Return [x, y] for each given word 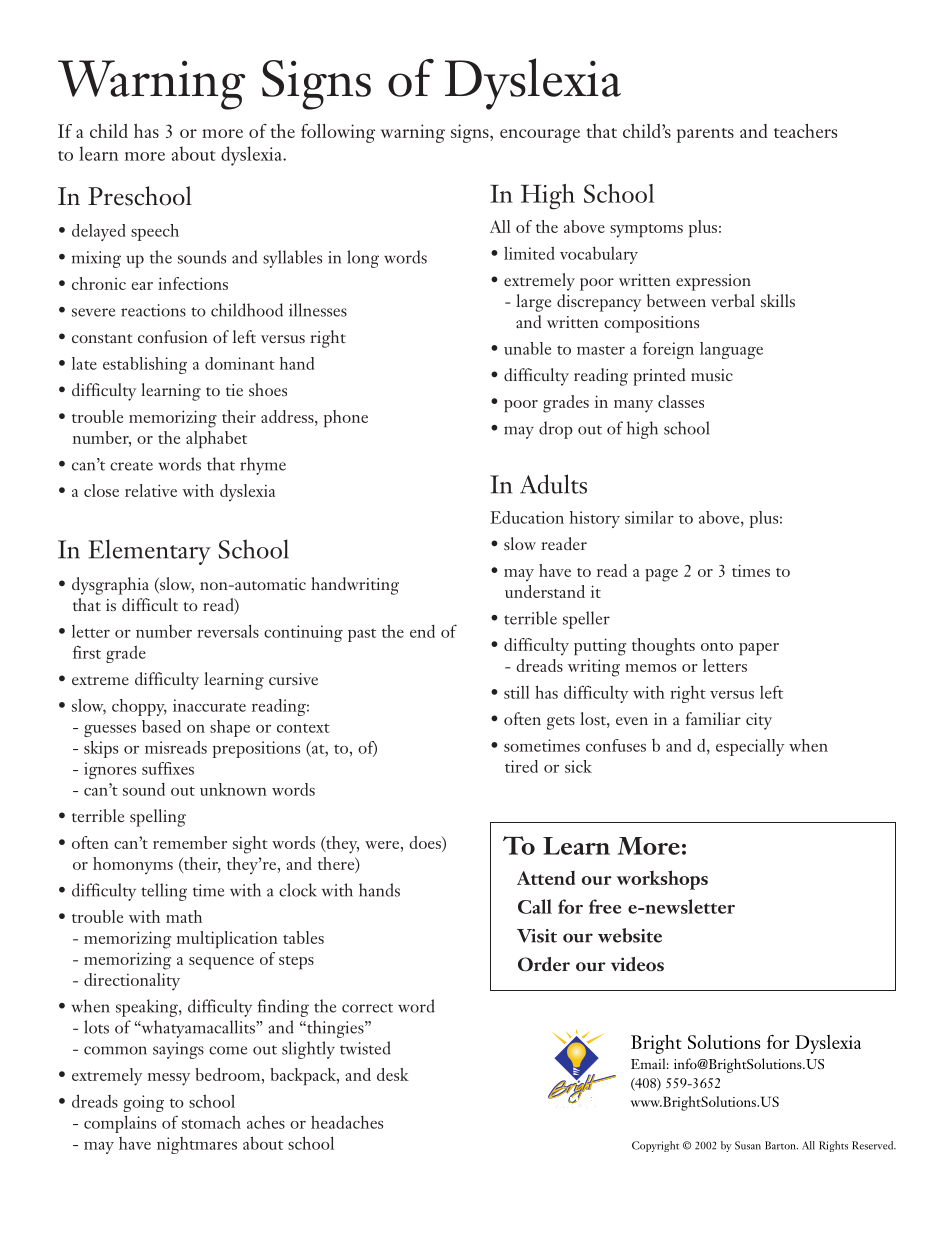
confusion [173, 336]
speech [155, 232]
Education [527, 517]
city [759, 721]
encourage [540, 136]
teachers [805, 131]
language [731, 350]
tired [521, 766]
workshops [662, 880]
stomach [211, 1122]
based [161, 726]
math [184, 916]
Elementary [149, 552]
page [661, 575]
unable [527, 348]
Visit [537, 936]
